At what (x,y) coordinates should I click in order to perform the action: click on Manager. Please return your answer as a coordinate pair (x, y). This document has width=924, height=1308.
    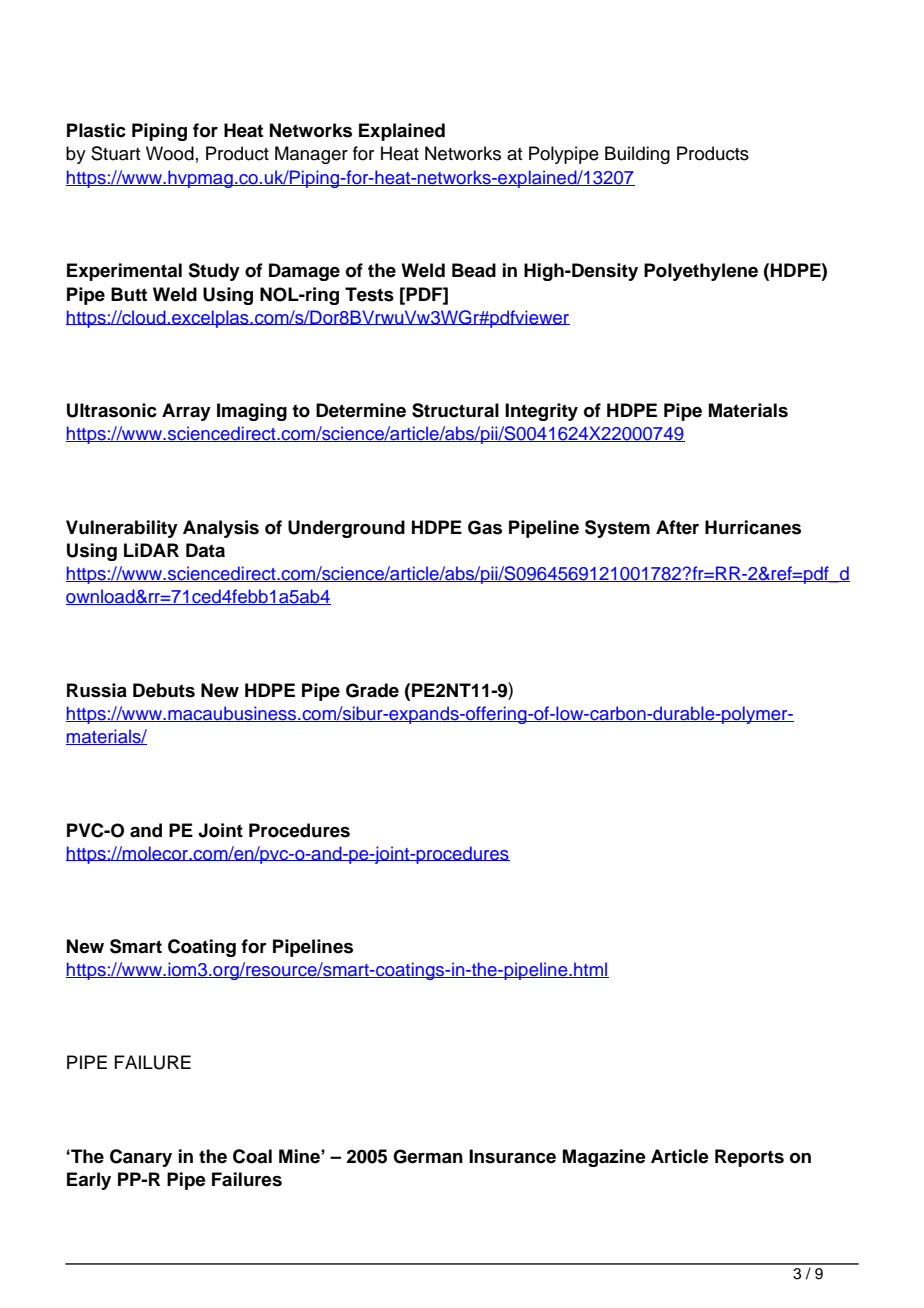
    Looking at the image, I should click on (311, 155).
